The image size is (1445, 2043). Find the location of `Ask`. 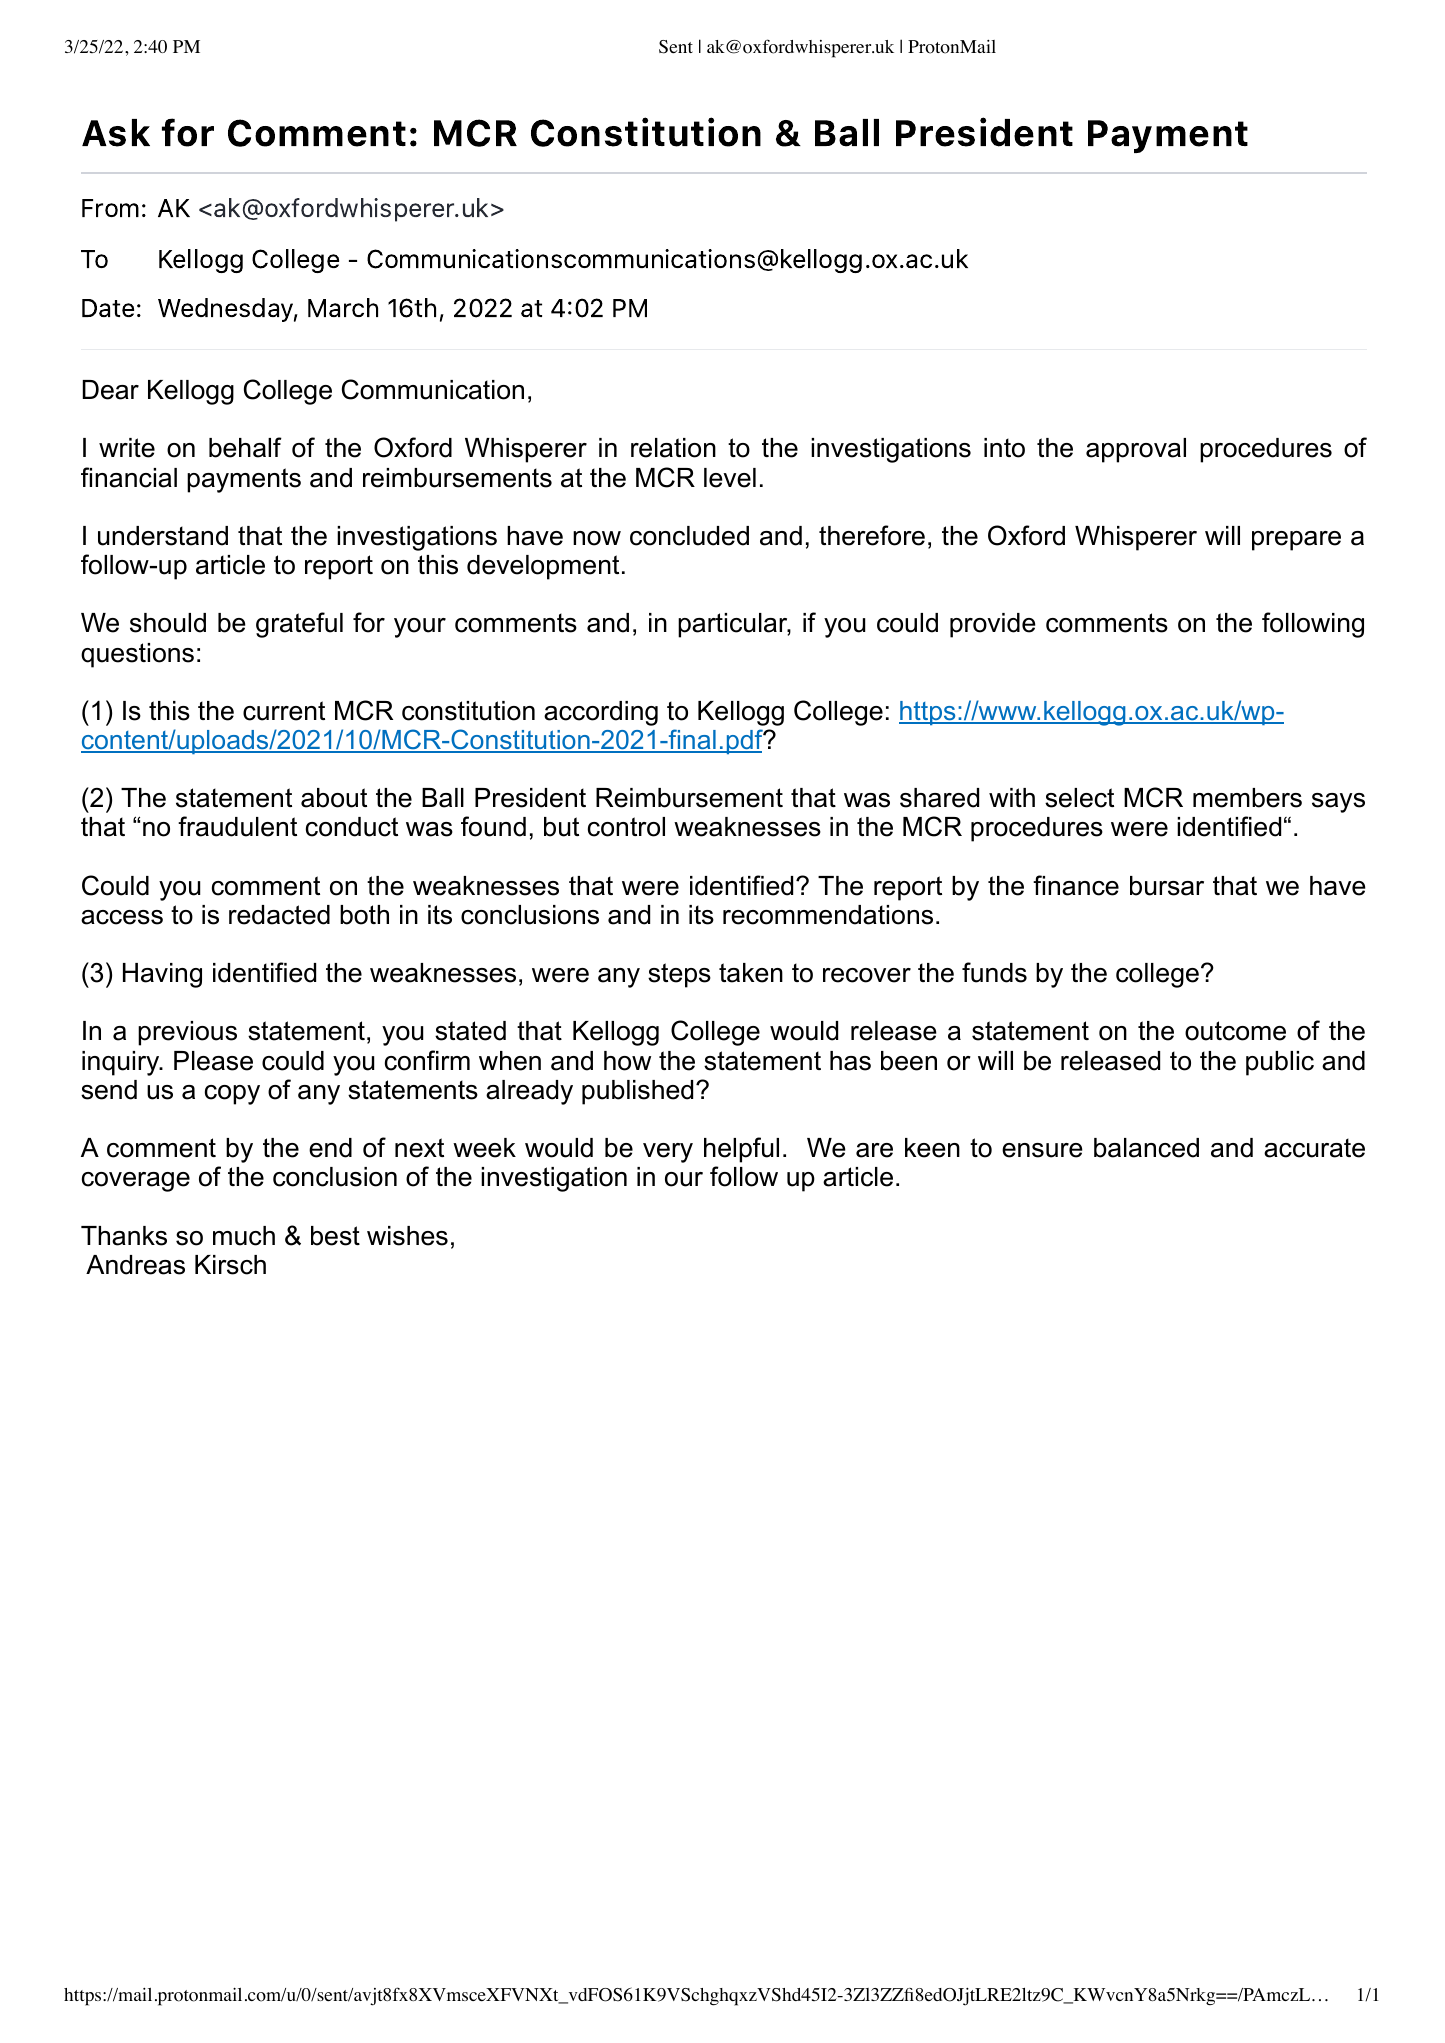

Ask is located at coordinates (116, 133).
